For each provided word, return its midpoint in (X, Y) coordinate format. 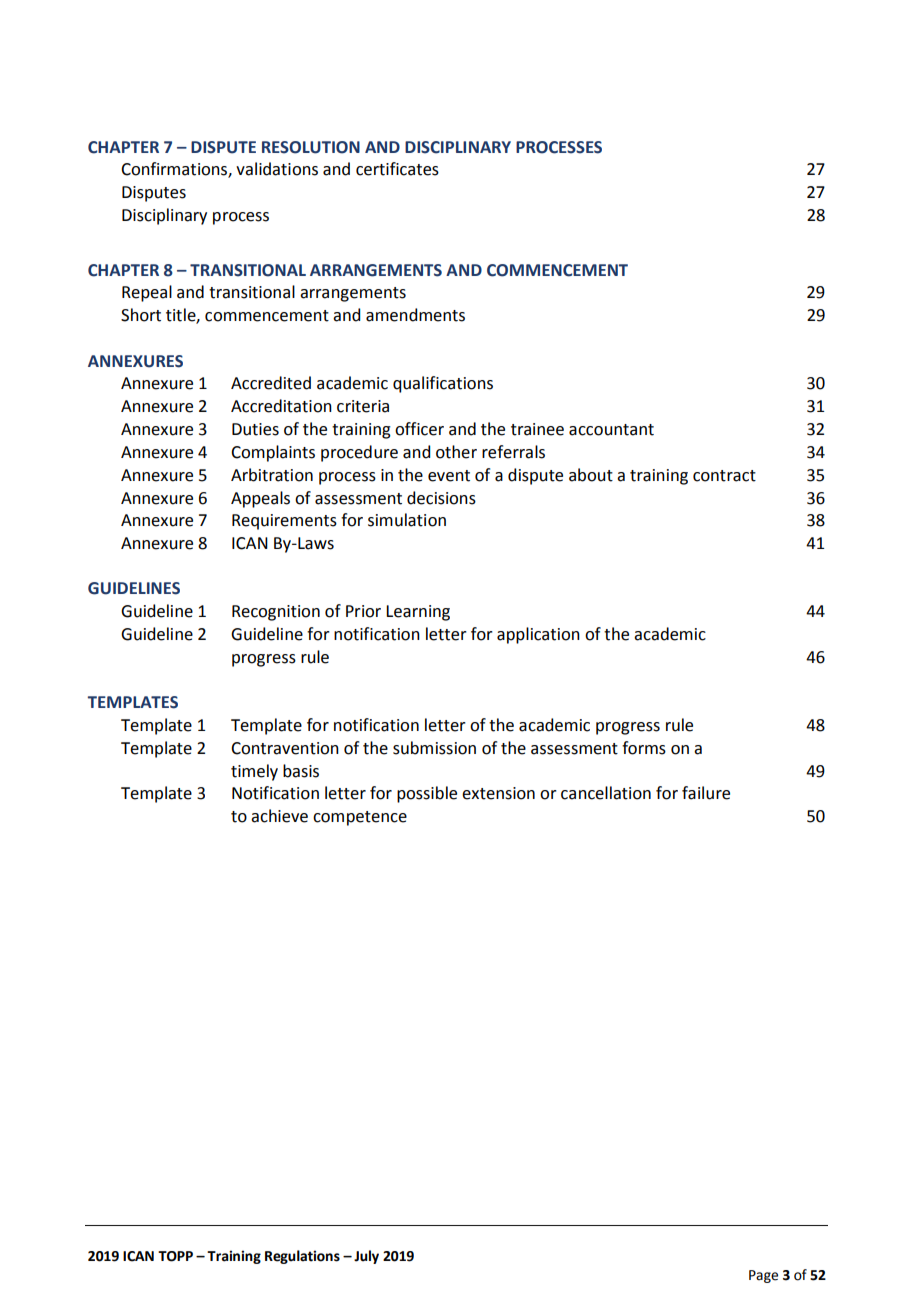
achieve (279, 816)
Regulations (302, 1257)
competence (360, 818)
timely (254, 772)
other (456, 452)
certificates (397, 169)
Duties (255, 429)
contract (724, 476)
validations (277, 169)
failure (706, 793)
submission (434, 748)
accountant (611, 430)
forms (644, 748)
